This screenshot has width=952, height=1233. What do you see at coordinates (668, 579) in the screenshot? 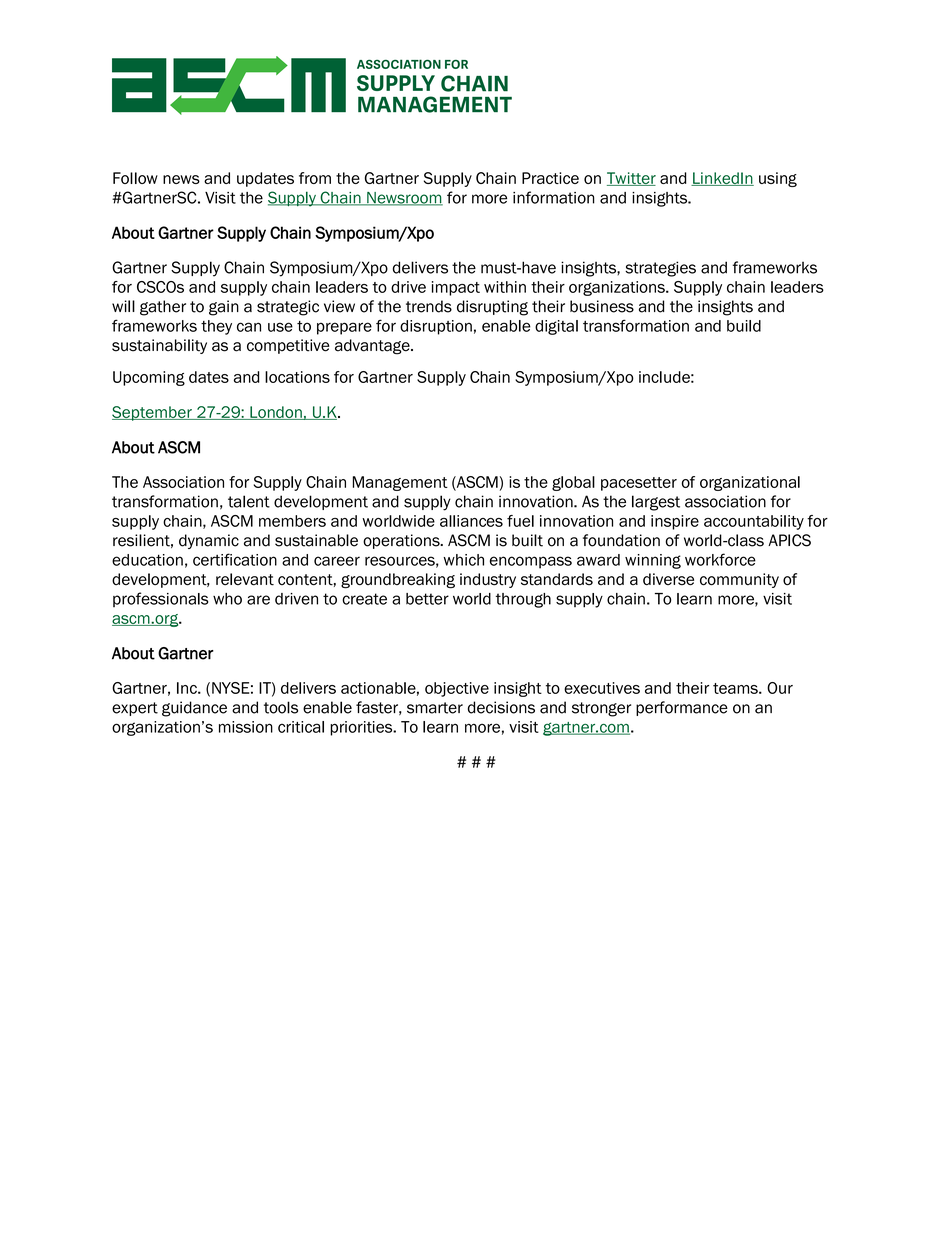
I see `diverse` at bounding box center [668, 579].
